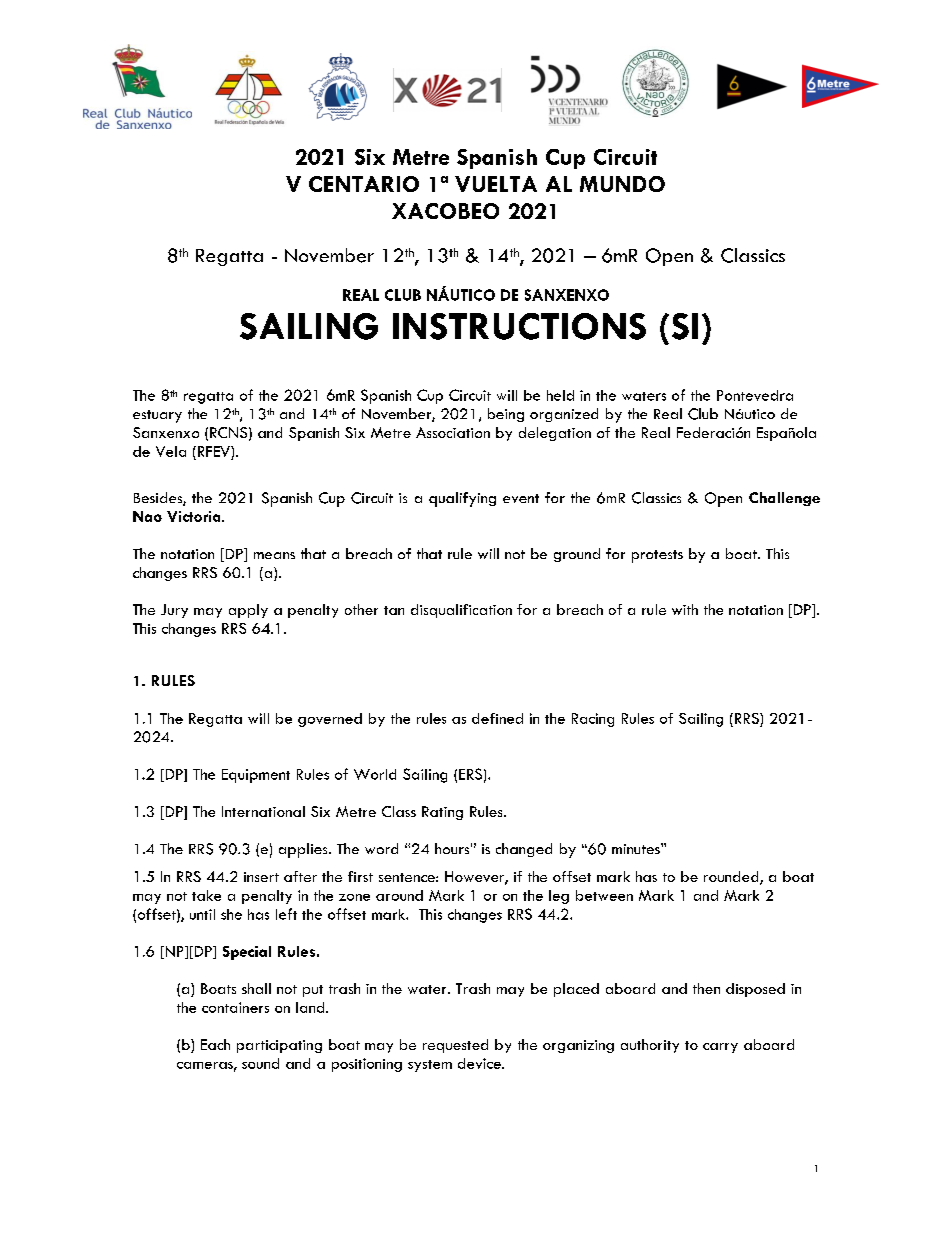 This screenshot has width=952, height=1233. Describe the element at coordinates (455, 1046) in the screenshot. I see `requested` at that location.
